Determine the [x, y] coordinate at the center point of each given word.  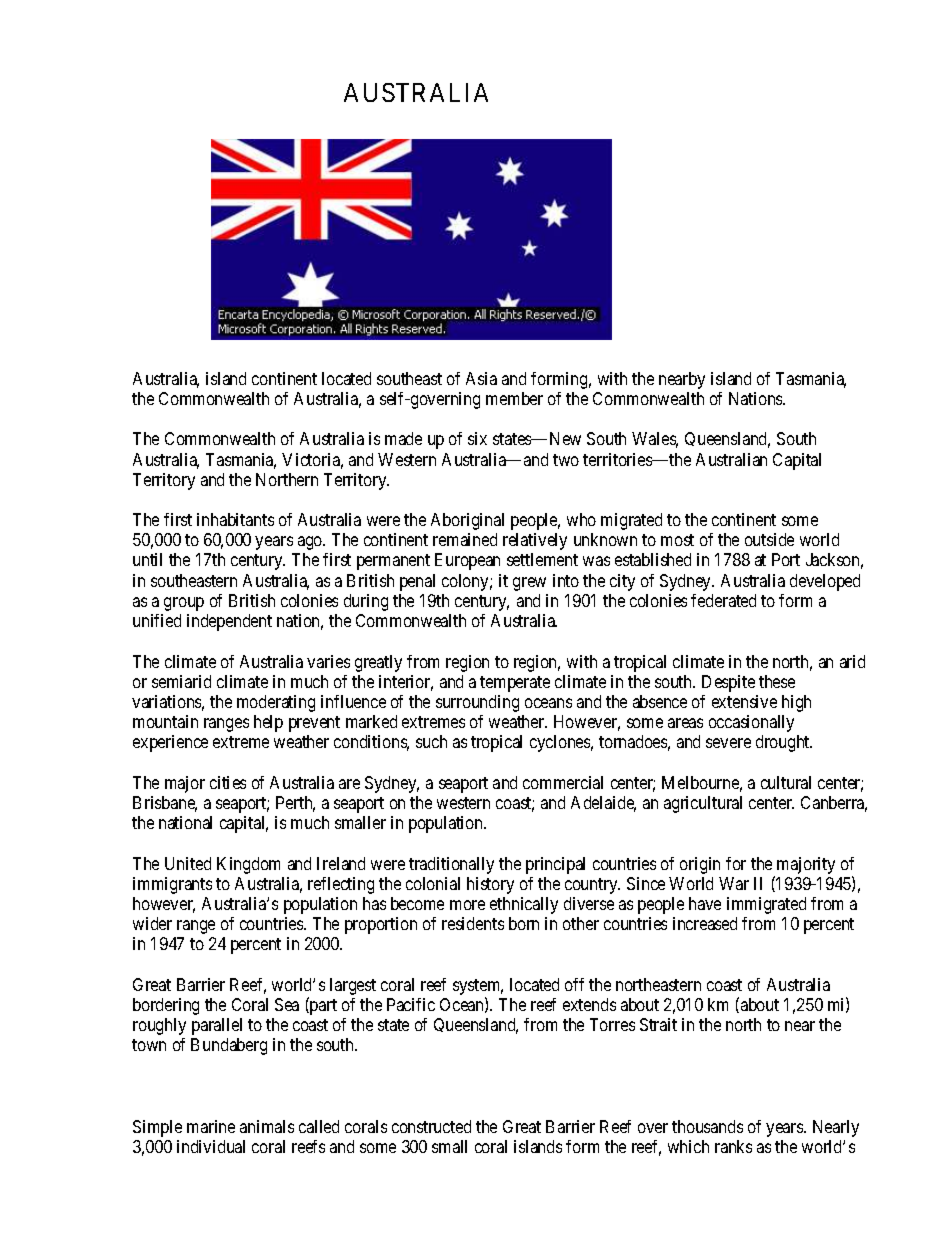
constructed [431, 1126]
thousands [707, 1126]
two [566, 460]
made [403, 438]
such [431, 741]
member [514, 398]
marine [211, 1126]
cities [228, 782]
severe [728, 743]
